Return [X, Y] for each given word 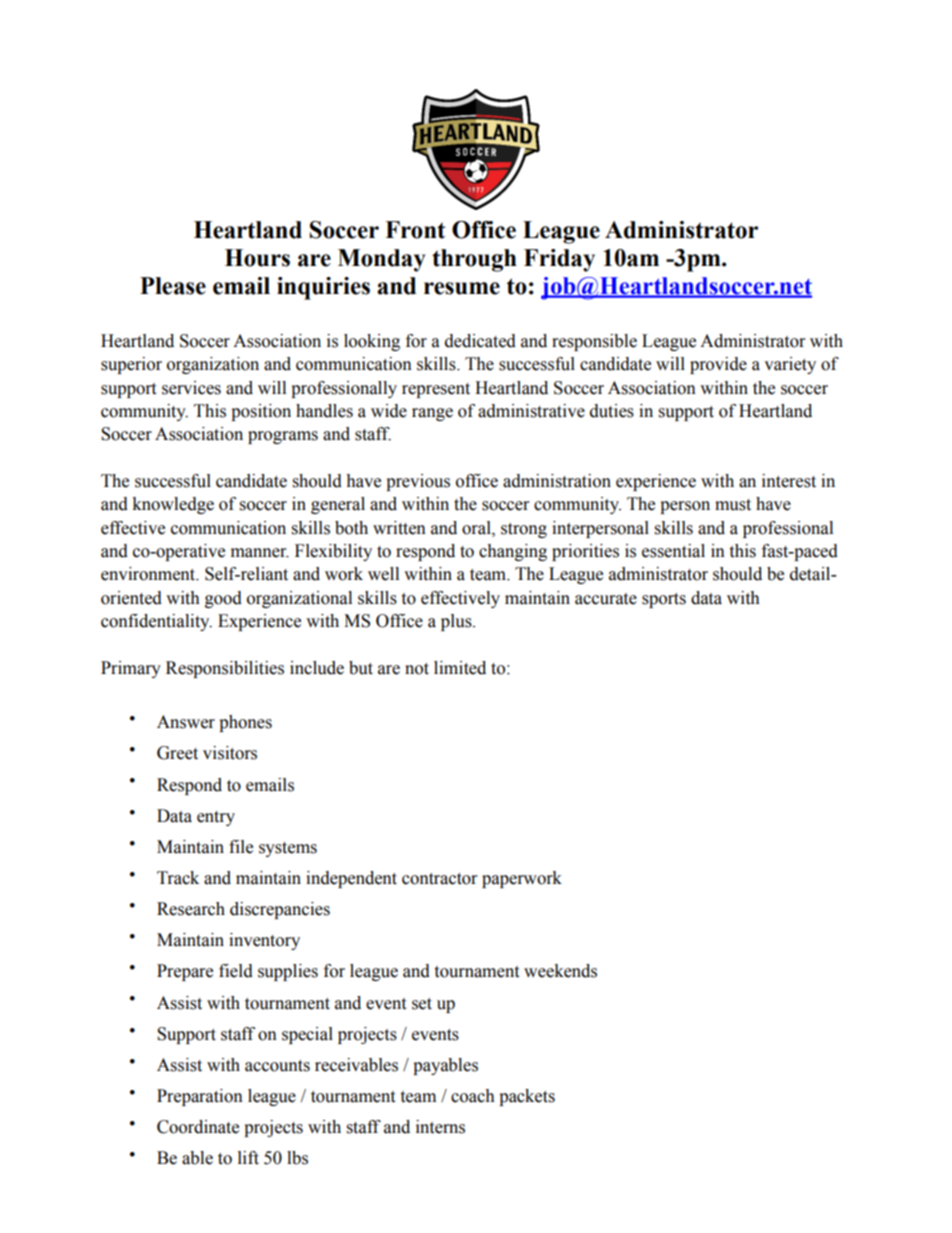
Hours [257, 258]
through [474, 260]
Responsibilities [225, 669]
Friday [559, 260]
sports [664, 600]
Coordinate [198, 1127]
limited [460, 668]
